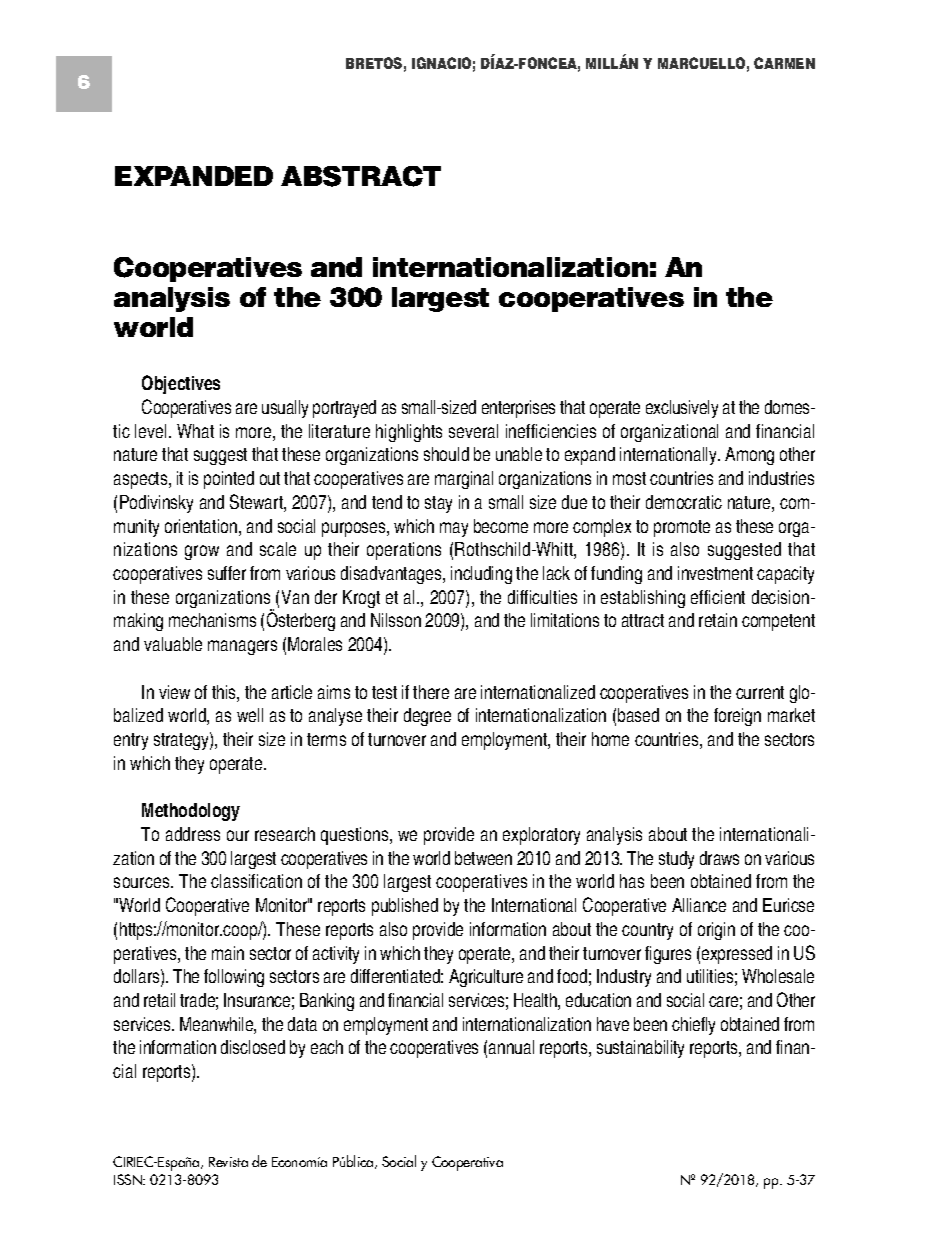  Describe the element at coordinates (173, 644) in the document. I see `valuable` at that location.
